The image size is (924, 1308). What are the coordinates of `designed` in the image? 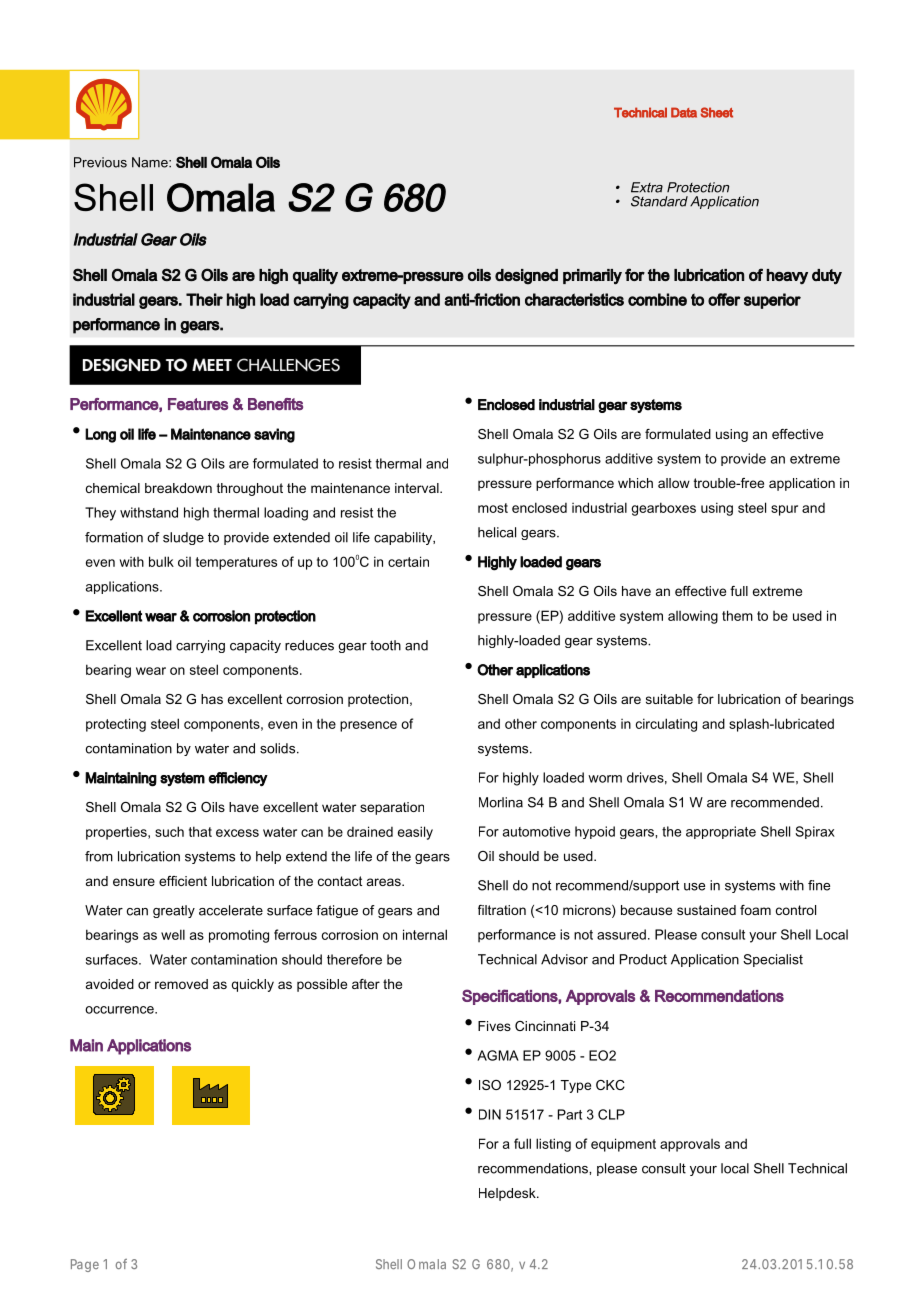 It's located at (526, 277).
